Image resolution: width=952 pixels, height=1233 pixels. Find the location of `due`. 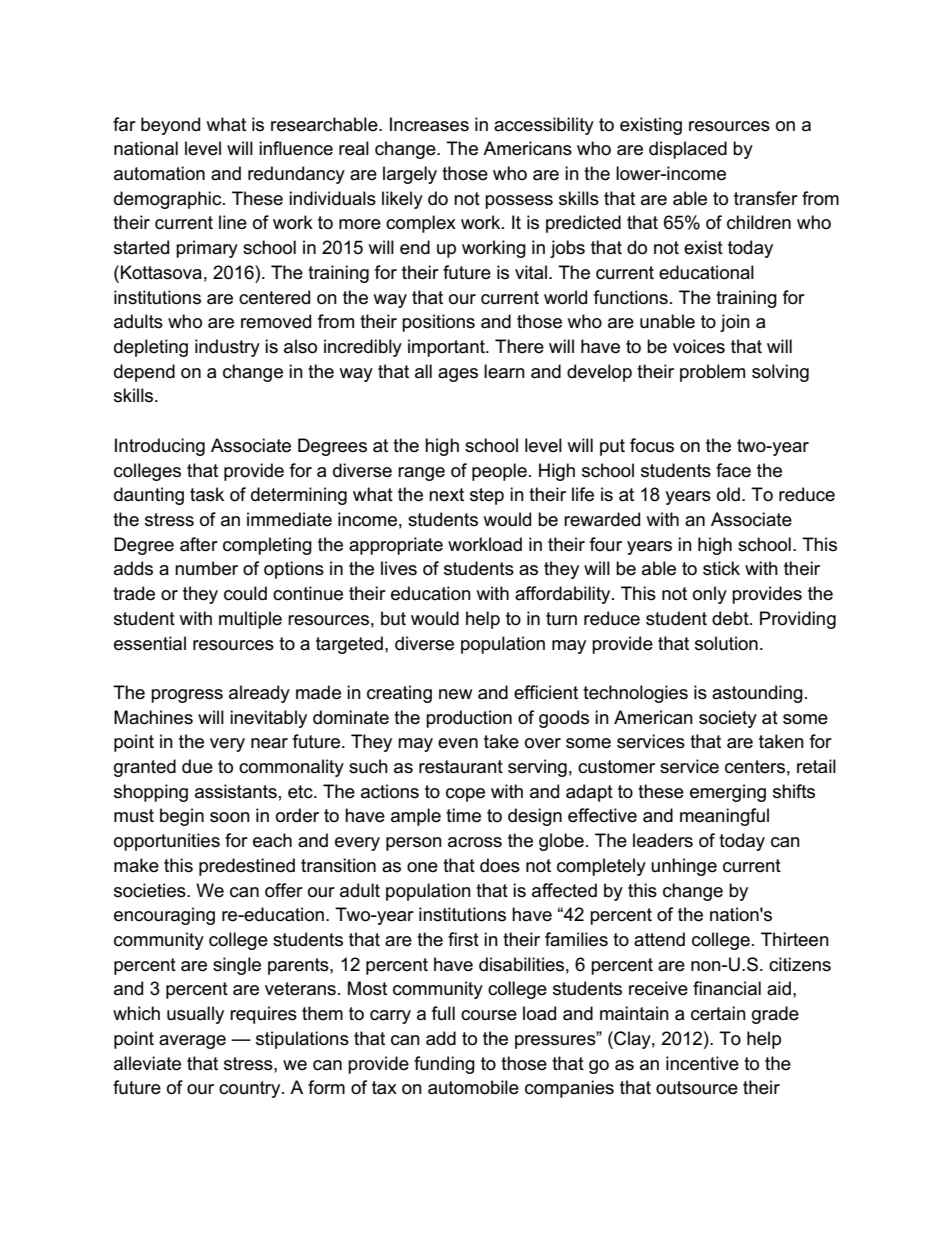

due is located at coordinates (197, 766).
